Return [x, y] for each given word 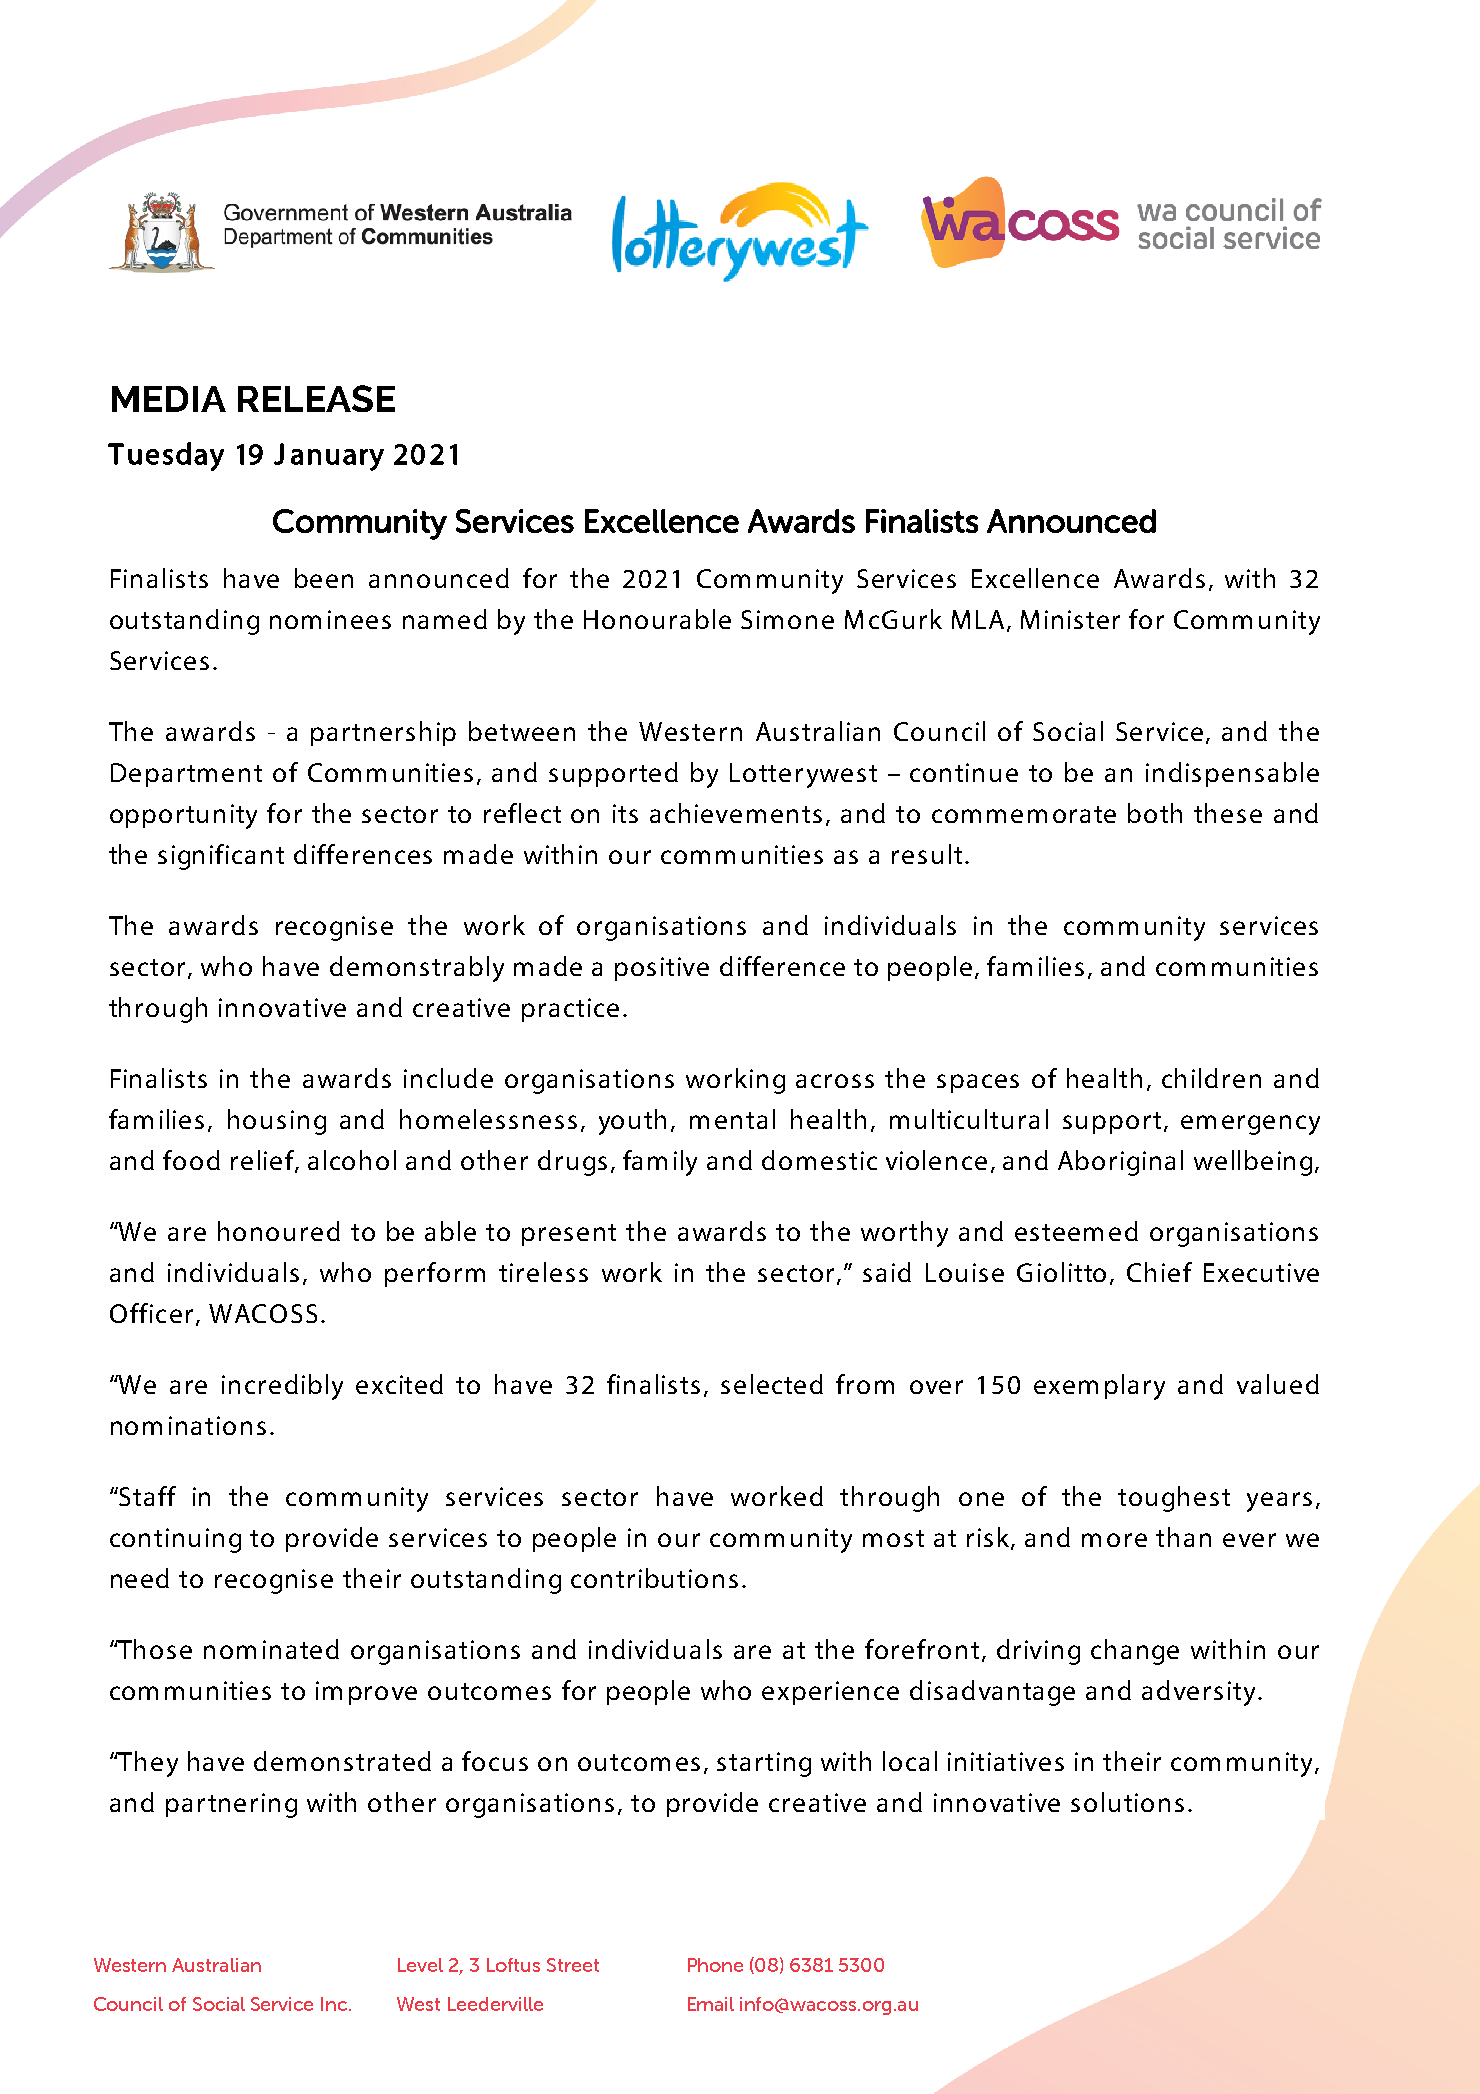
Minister [1070, 619]
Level [420, 1965]
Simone [787, 619]
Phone [715, 1965]
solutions [1127, 1802]
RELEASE [316, 398]
